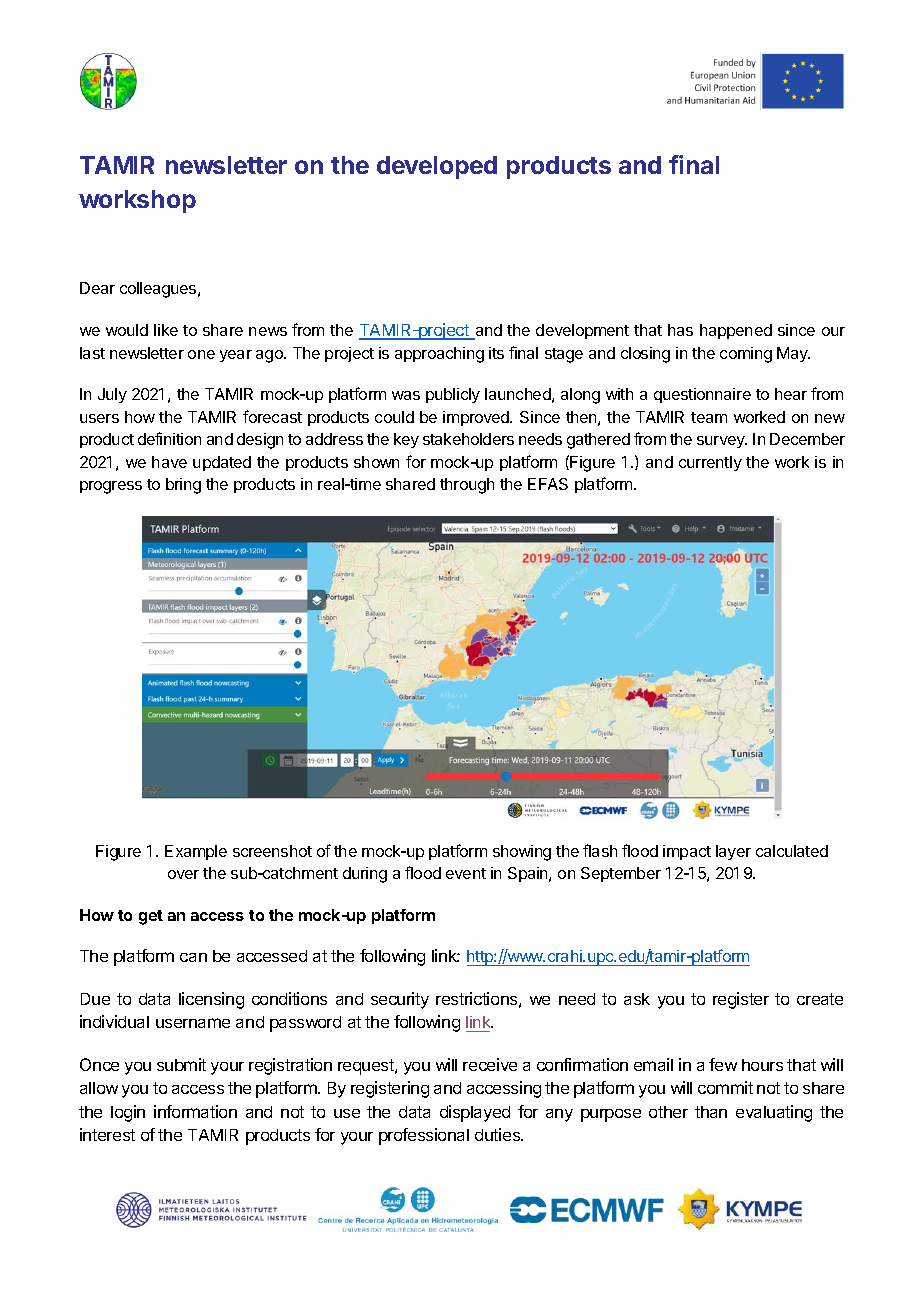  Describe the element at coordinates (475, 1113) in the screenshot. I see `displayed` at that location.
